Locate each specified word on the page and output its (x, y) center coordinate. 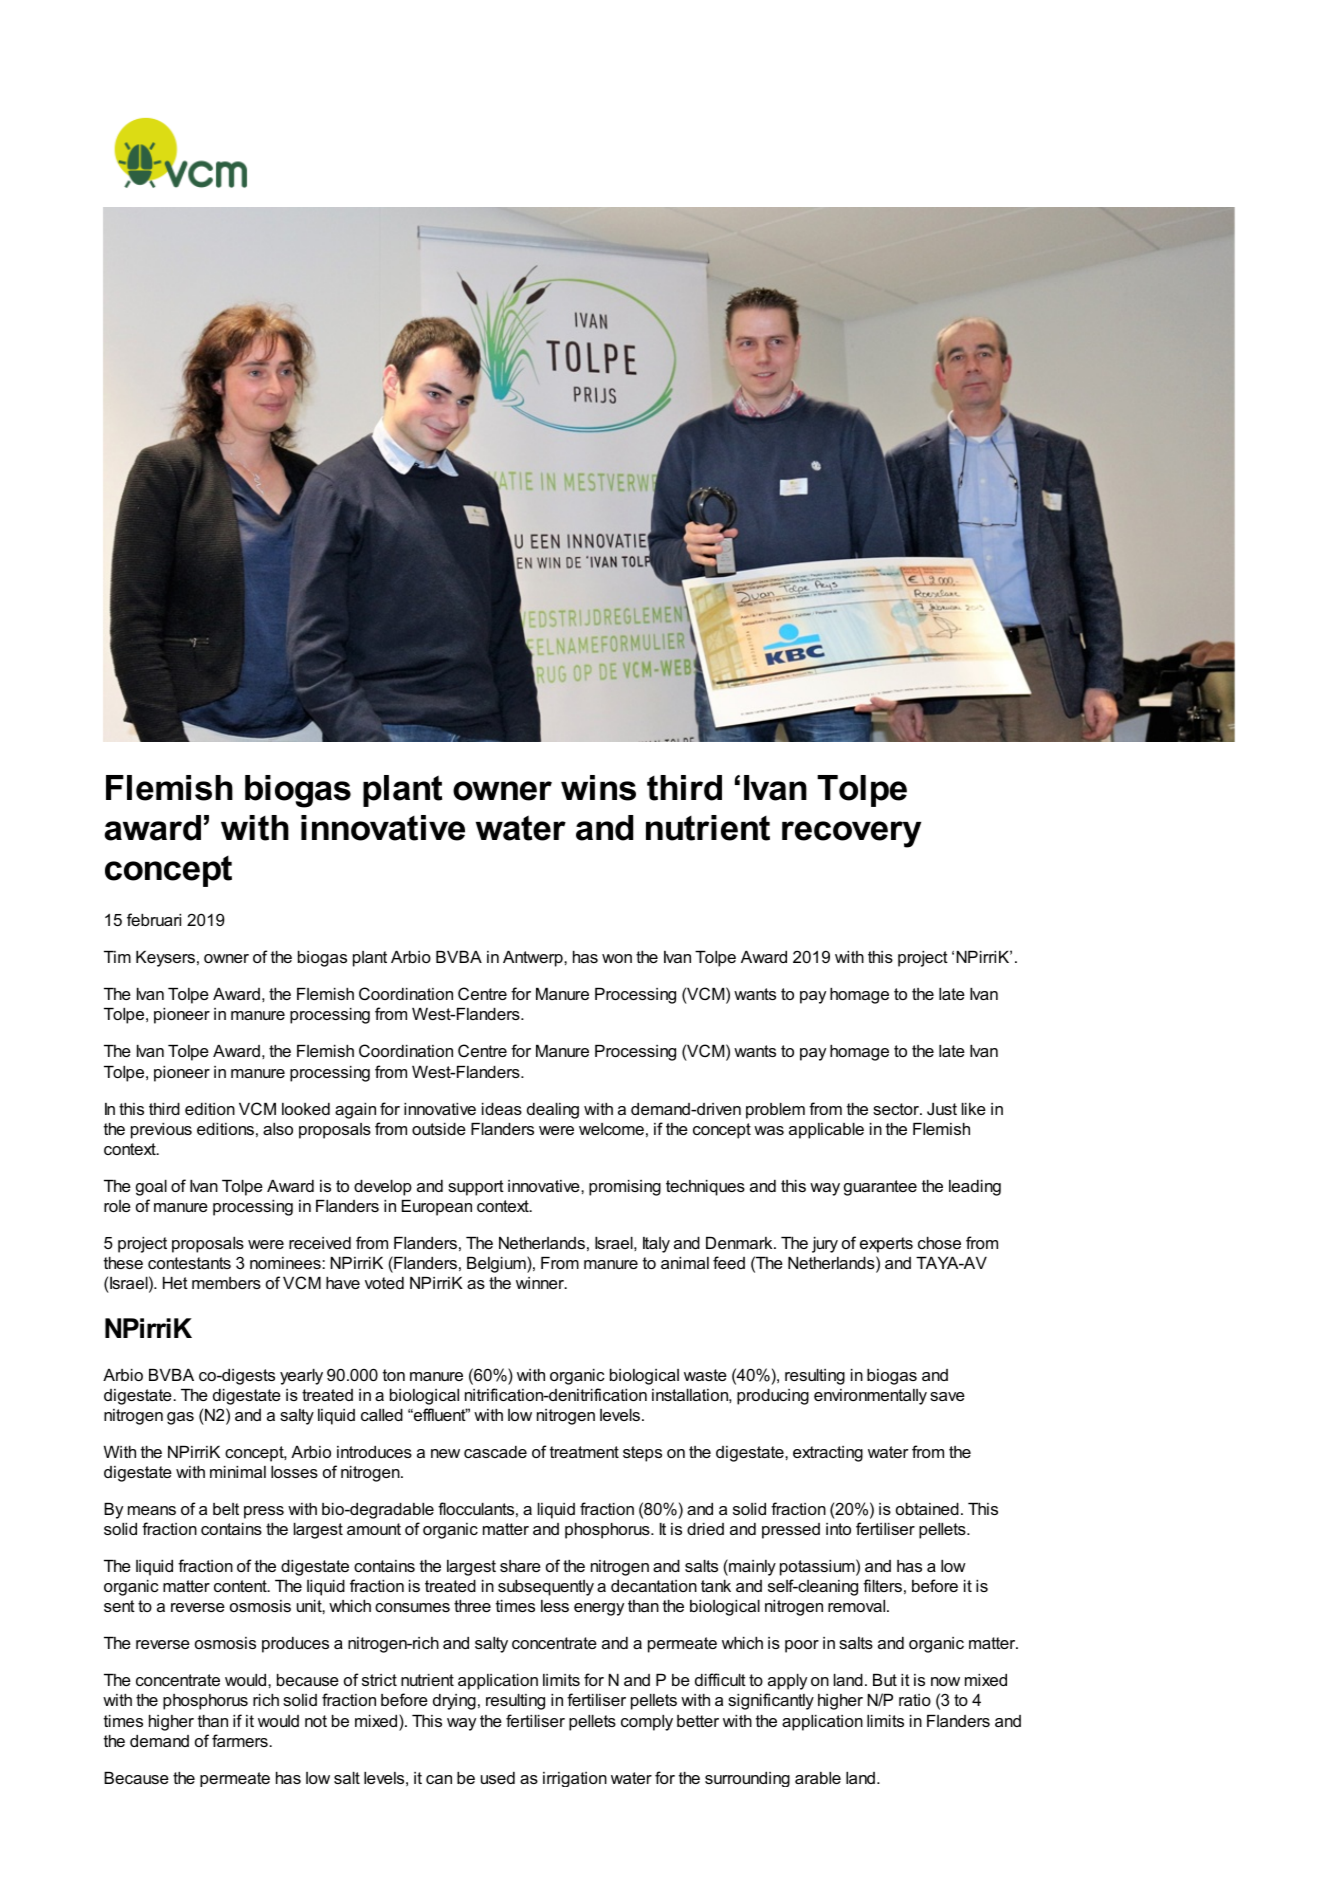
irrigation (575, 1779)
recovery (851, 834)
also (278, 1129)
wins (598, 788)
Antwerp (534, 959)
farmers (241, 1740)
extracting (828, 1454)
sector (897, 1109)
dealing (553, 1111)
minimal (238, 1472)
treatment (584, 1452)
